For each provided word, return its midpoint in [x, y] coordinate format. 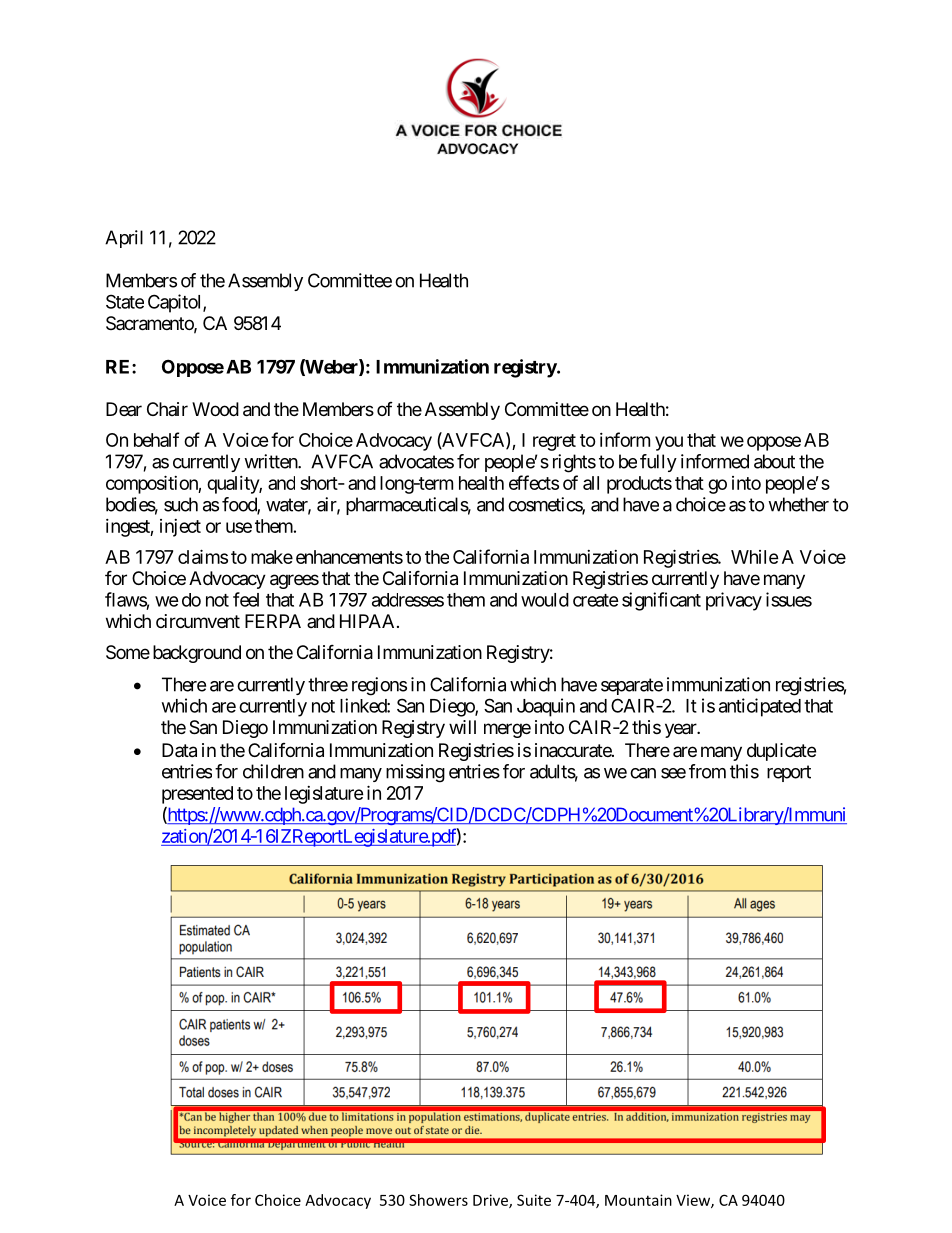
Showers [438, 1200]
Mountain [638, 1200]
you [669, 443]
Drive [491, 1201]
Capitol [176, 303]
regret [554, 442]
